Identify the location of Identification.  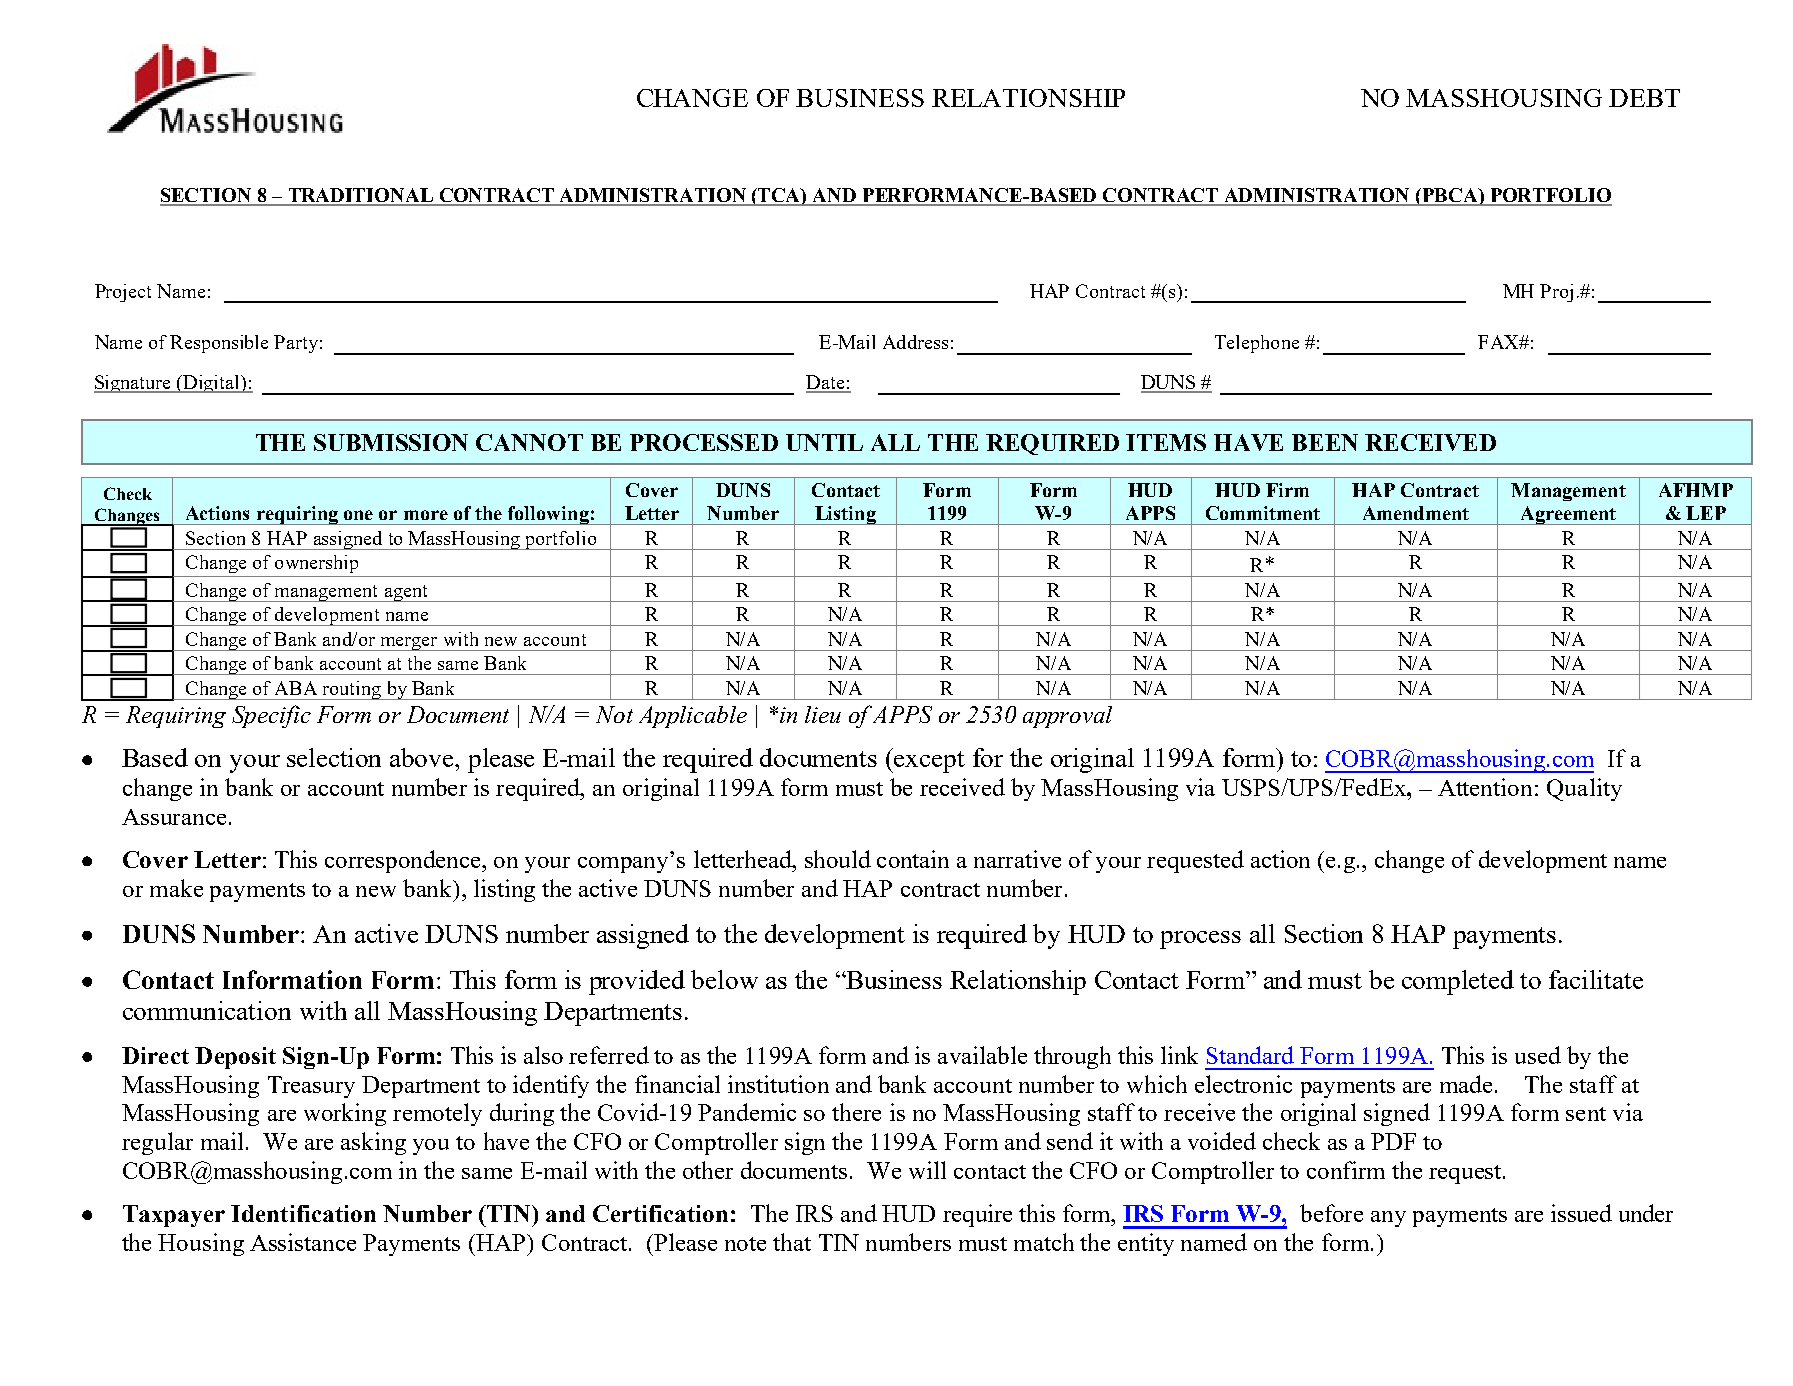
(303, 1213).
